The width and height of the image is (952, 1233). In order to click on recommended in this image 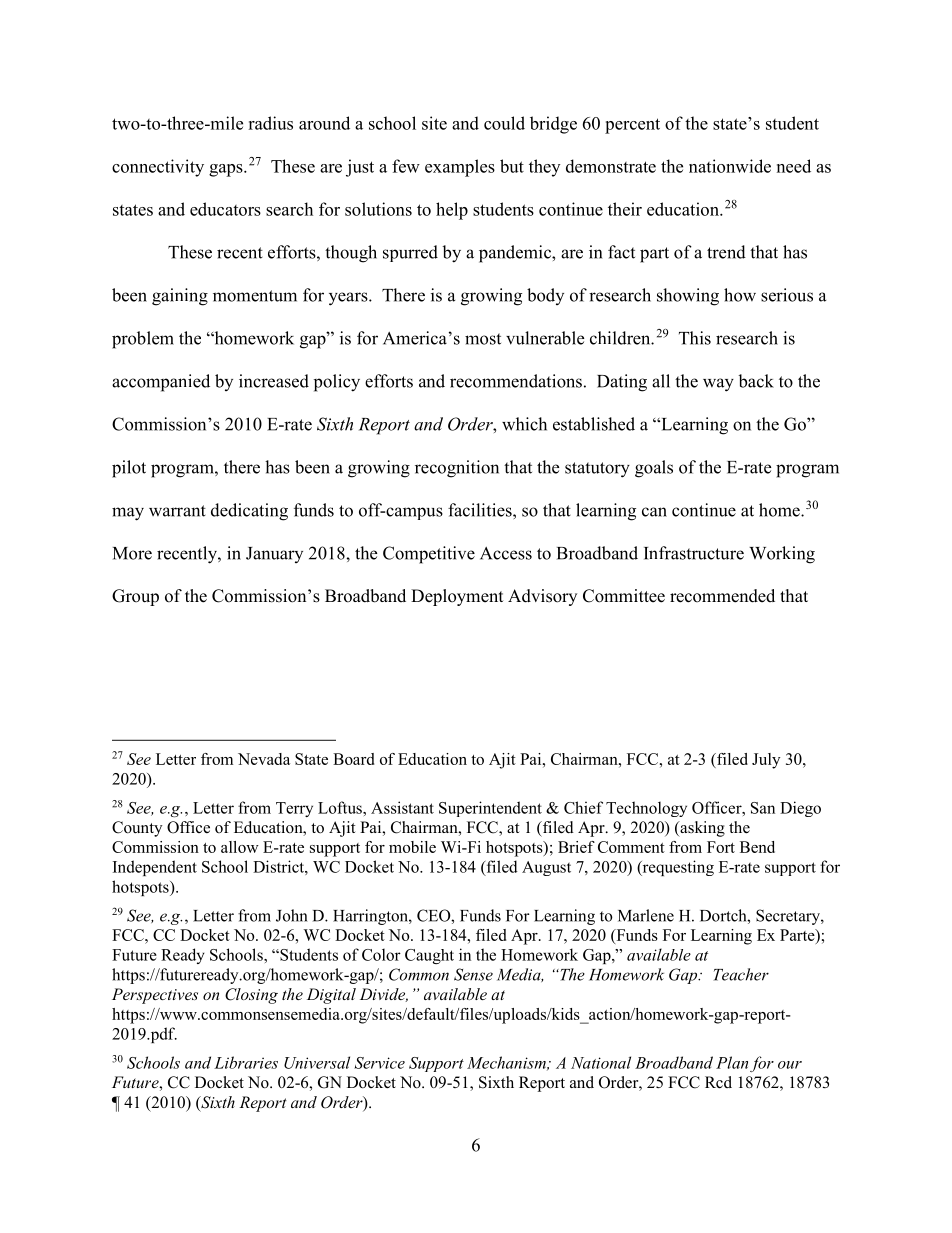, I will do `click(722, 596)`.
